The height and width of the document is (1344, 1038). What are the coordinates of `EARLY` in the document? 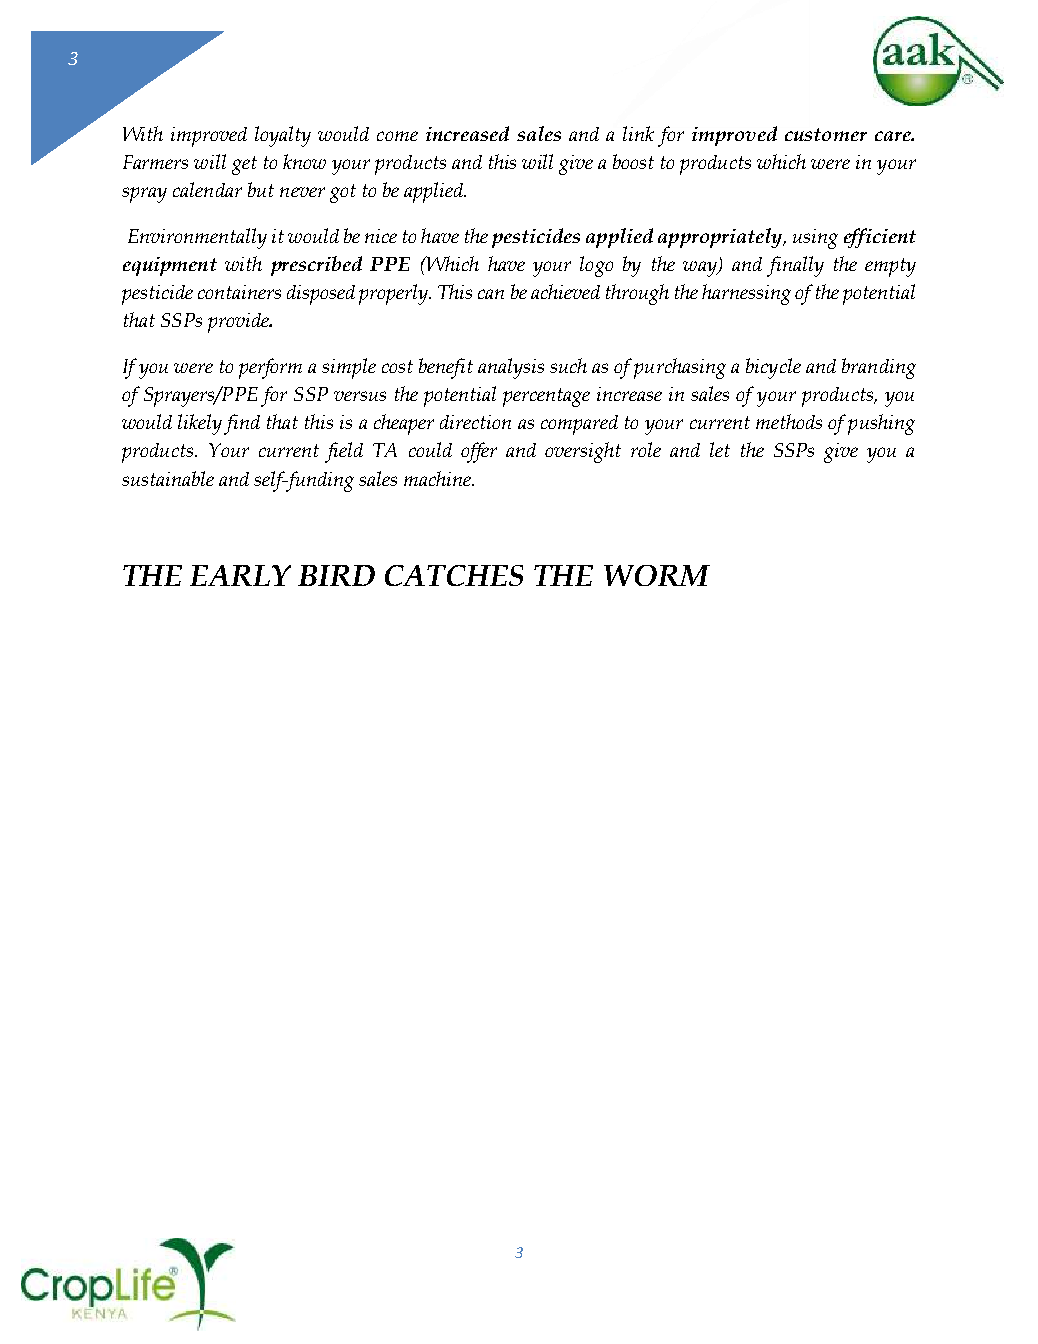 It's located at (240, 575).
